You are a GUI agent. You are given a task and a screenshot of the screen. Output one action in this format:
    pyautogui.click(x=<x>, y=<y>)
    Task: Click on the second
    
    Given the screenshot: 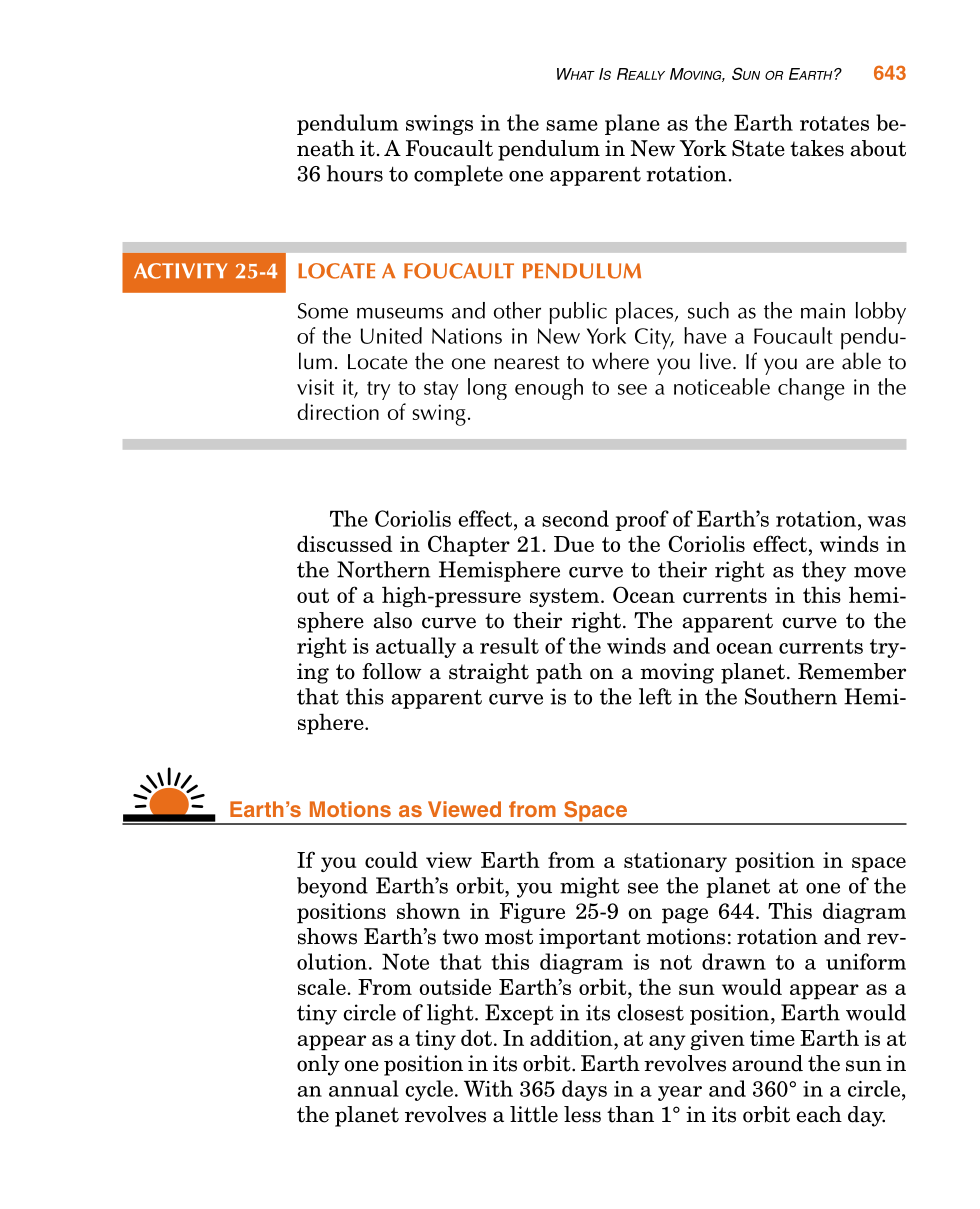 What is the action you would take?
    pyautogui.click(x=575, y=518)
